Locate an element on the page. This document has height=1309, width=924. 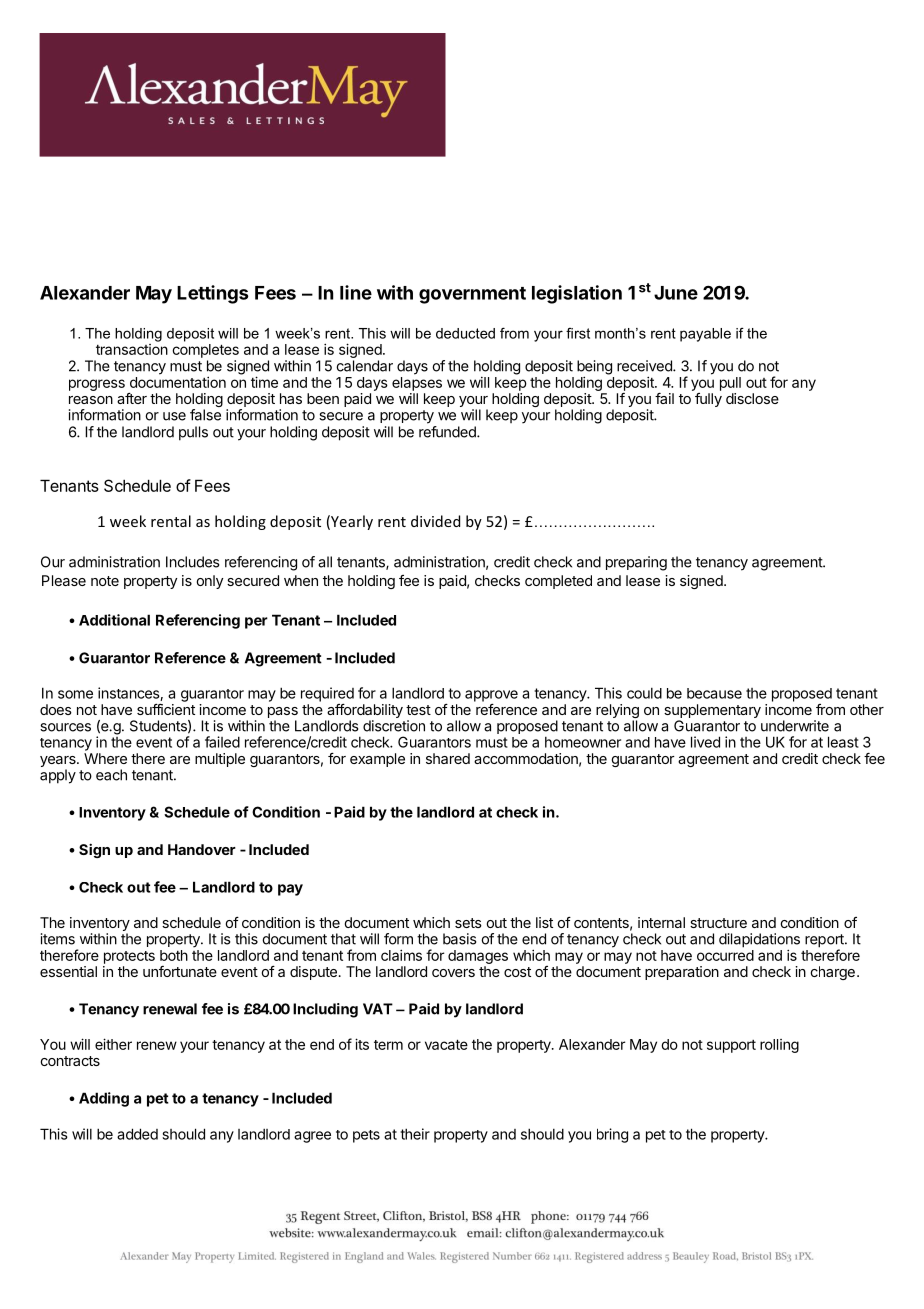
added is located at coordinates (137, 1134).
